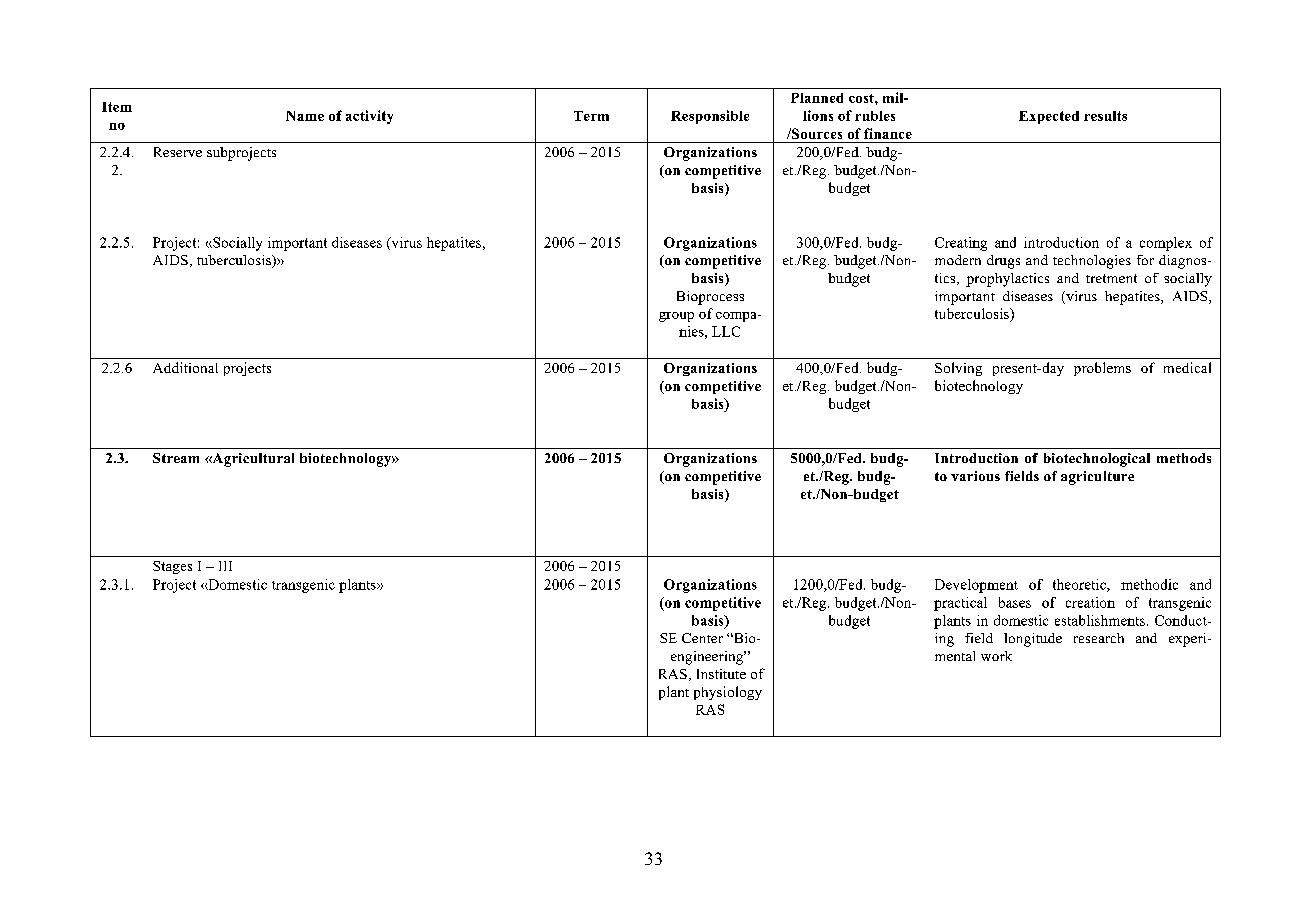 The height and width of the screenshot is (924, 1308). What do you see at coordinates (1097, 478) in the screenshot?
I see `agriculture` at bounding box center [1097, 478].
